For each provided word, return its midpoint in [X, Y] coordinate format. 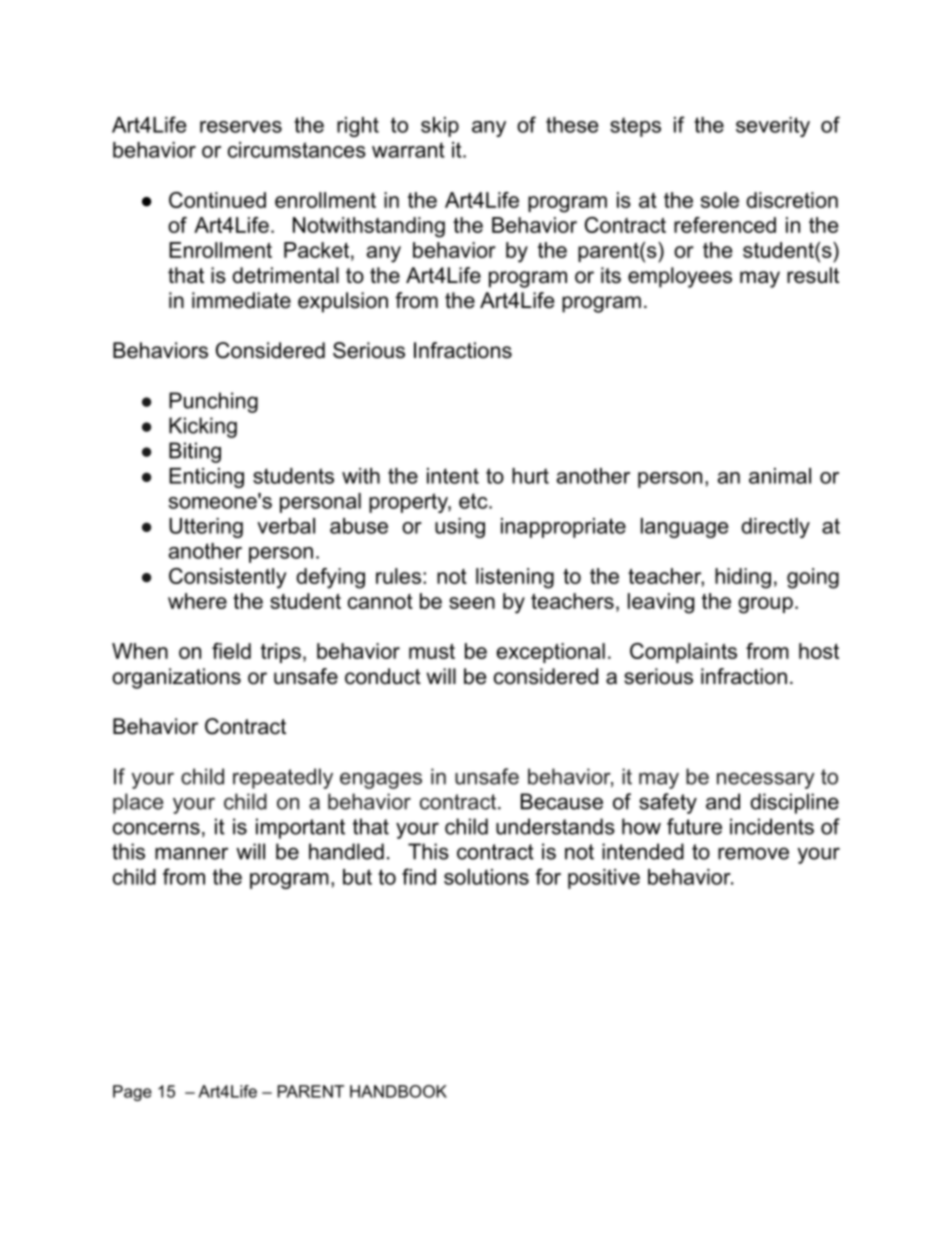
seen [472, 603]
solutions [486, 877]
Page [132, 1093]
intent [453, 476]
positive [604, 879]
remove [753, 853]
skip [440, 127]
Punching [213, 402]
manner [191, 853]
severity [773, 127]
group [765, 605]
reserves [241, 127]
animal [780, 476]
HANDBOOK [398, 1091]
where [197, 601]
